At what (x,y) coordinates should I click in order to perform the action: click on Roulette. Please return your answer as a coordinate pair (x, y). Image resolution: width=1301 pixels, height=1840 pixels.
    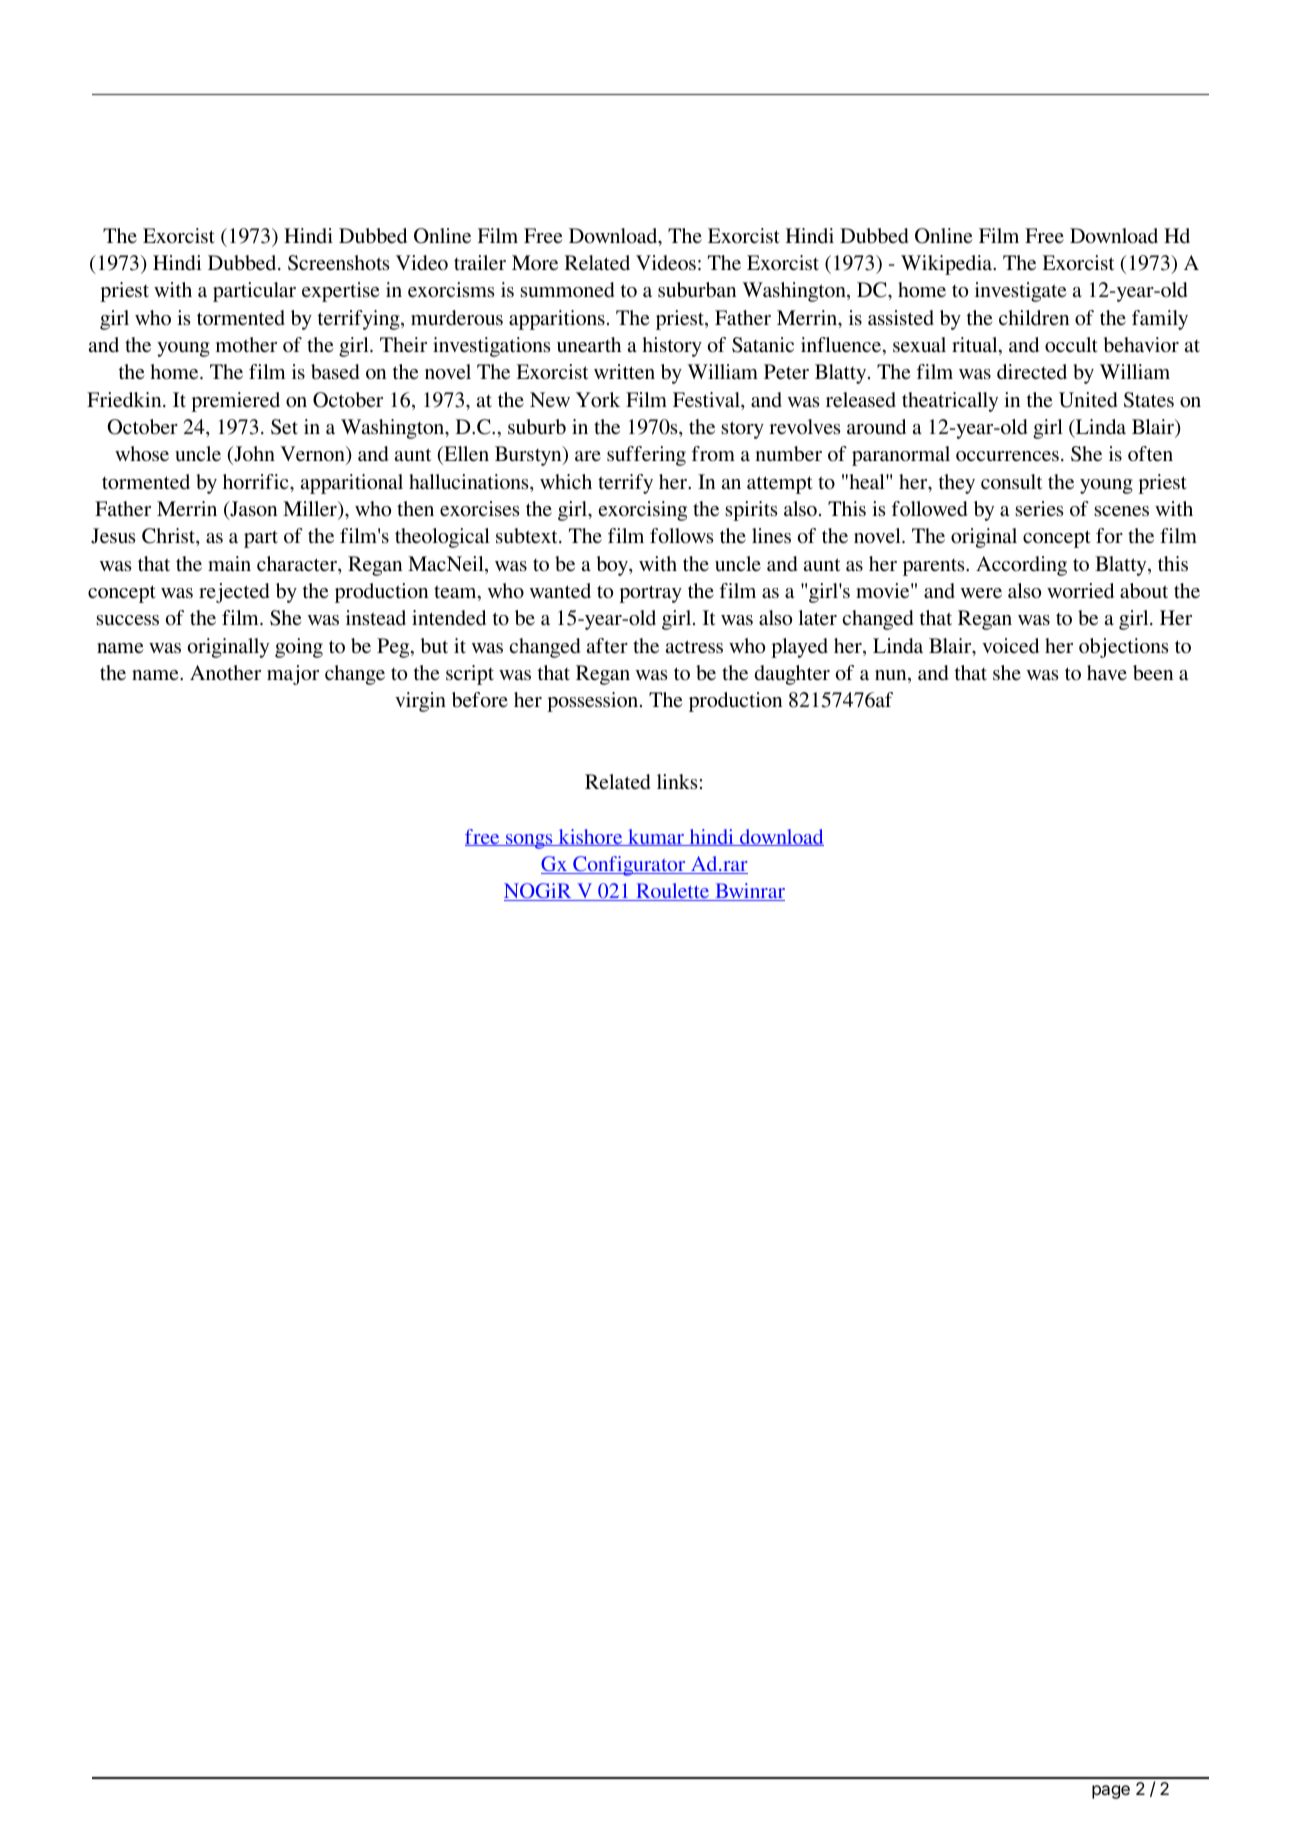
    Looking at the image, I should click on (673, 892).
